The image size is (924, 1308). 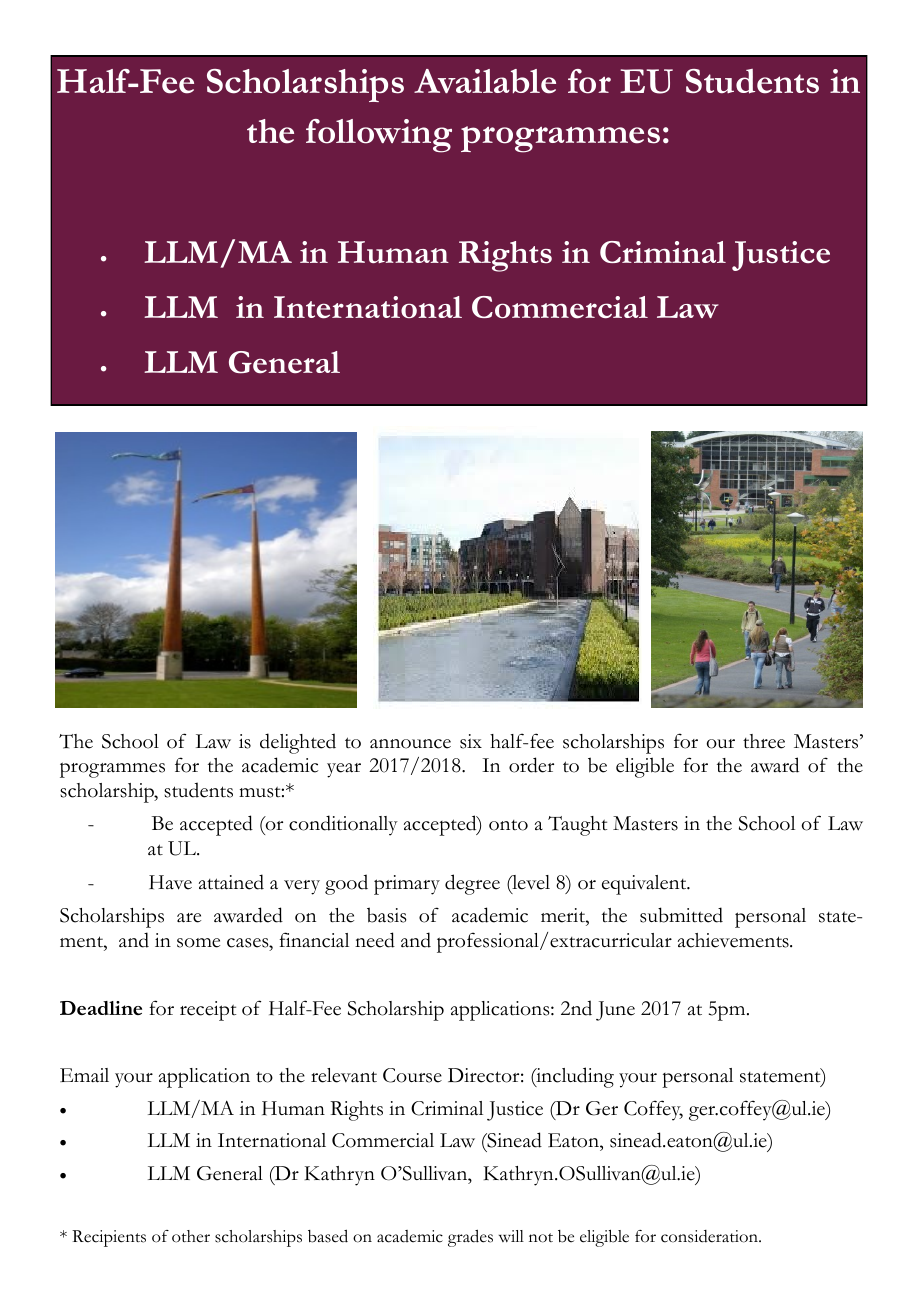 What do you see at coordinates (170, 882) in the page?
I see `Have` at bounding box center [170, 882].
